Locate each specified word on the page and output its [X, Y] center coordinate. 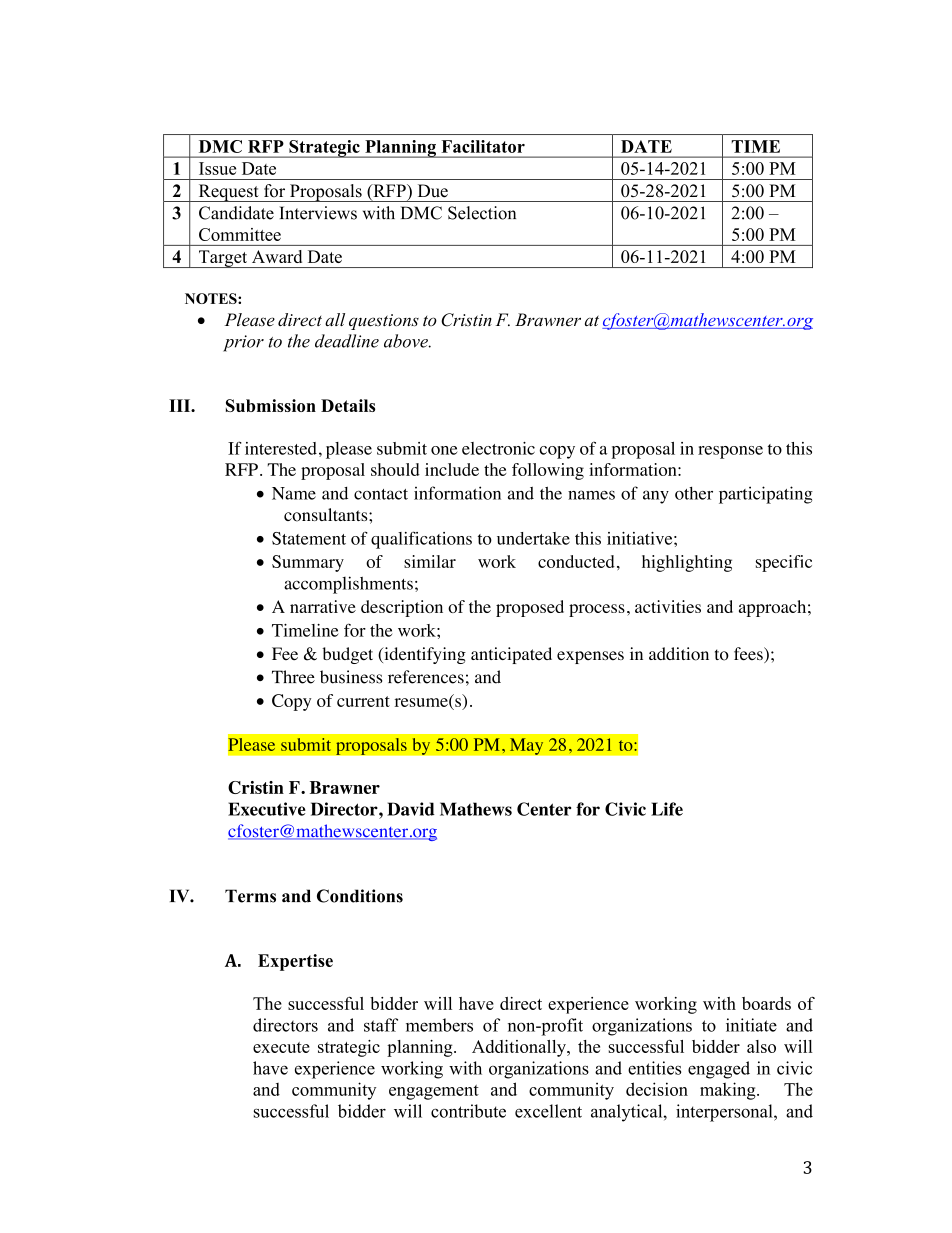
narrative [323, 606]
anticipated [511, 655]
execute [281, 1047]
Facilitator [483, 146]
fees [749, 655]
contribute [468, 1111]
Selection [482, 213]
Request [228, 193]
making [729, 1091]
